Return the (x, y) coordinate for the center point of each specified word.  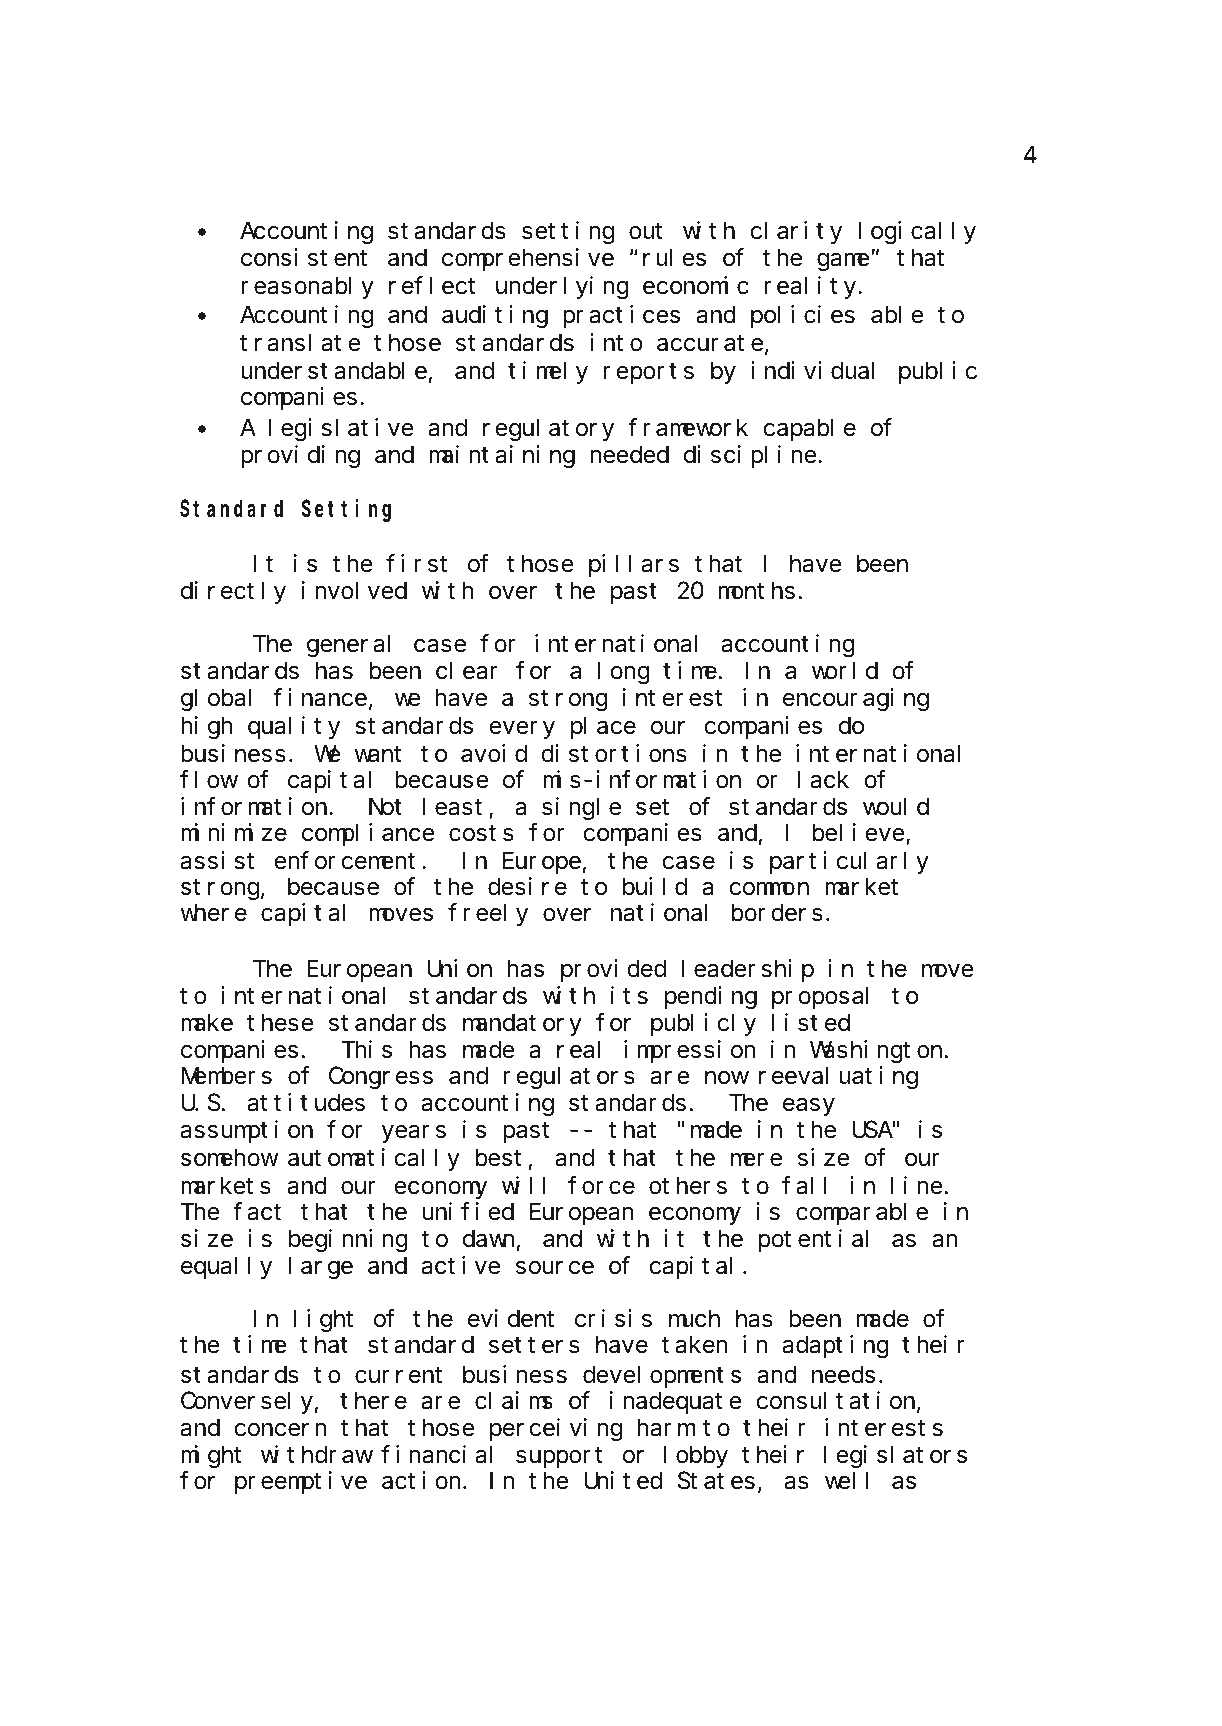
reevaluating (838, 1078)
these (280, 1023)
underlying (562, 288)
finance (320, 698)
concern (280, 1430)
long (624, 673)
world (845, 671)
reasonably (307, 288)
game (844, 262)
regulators (569, 1078)
